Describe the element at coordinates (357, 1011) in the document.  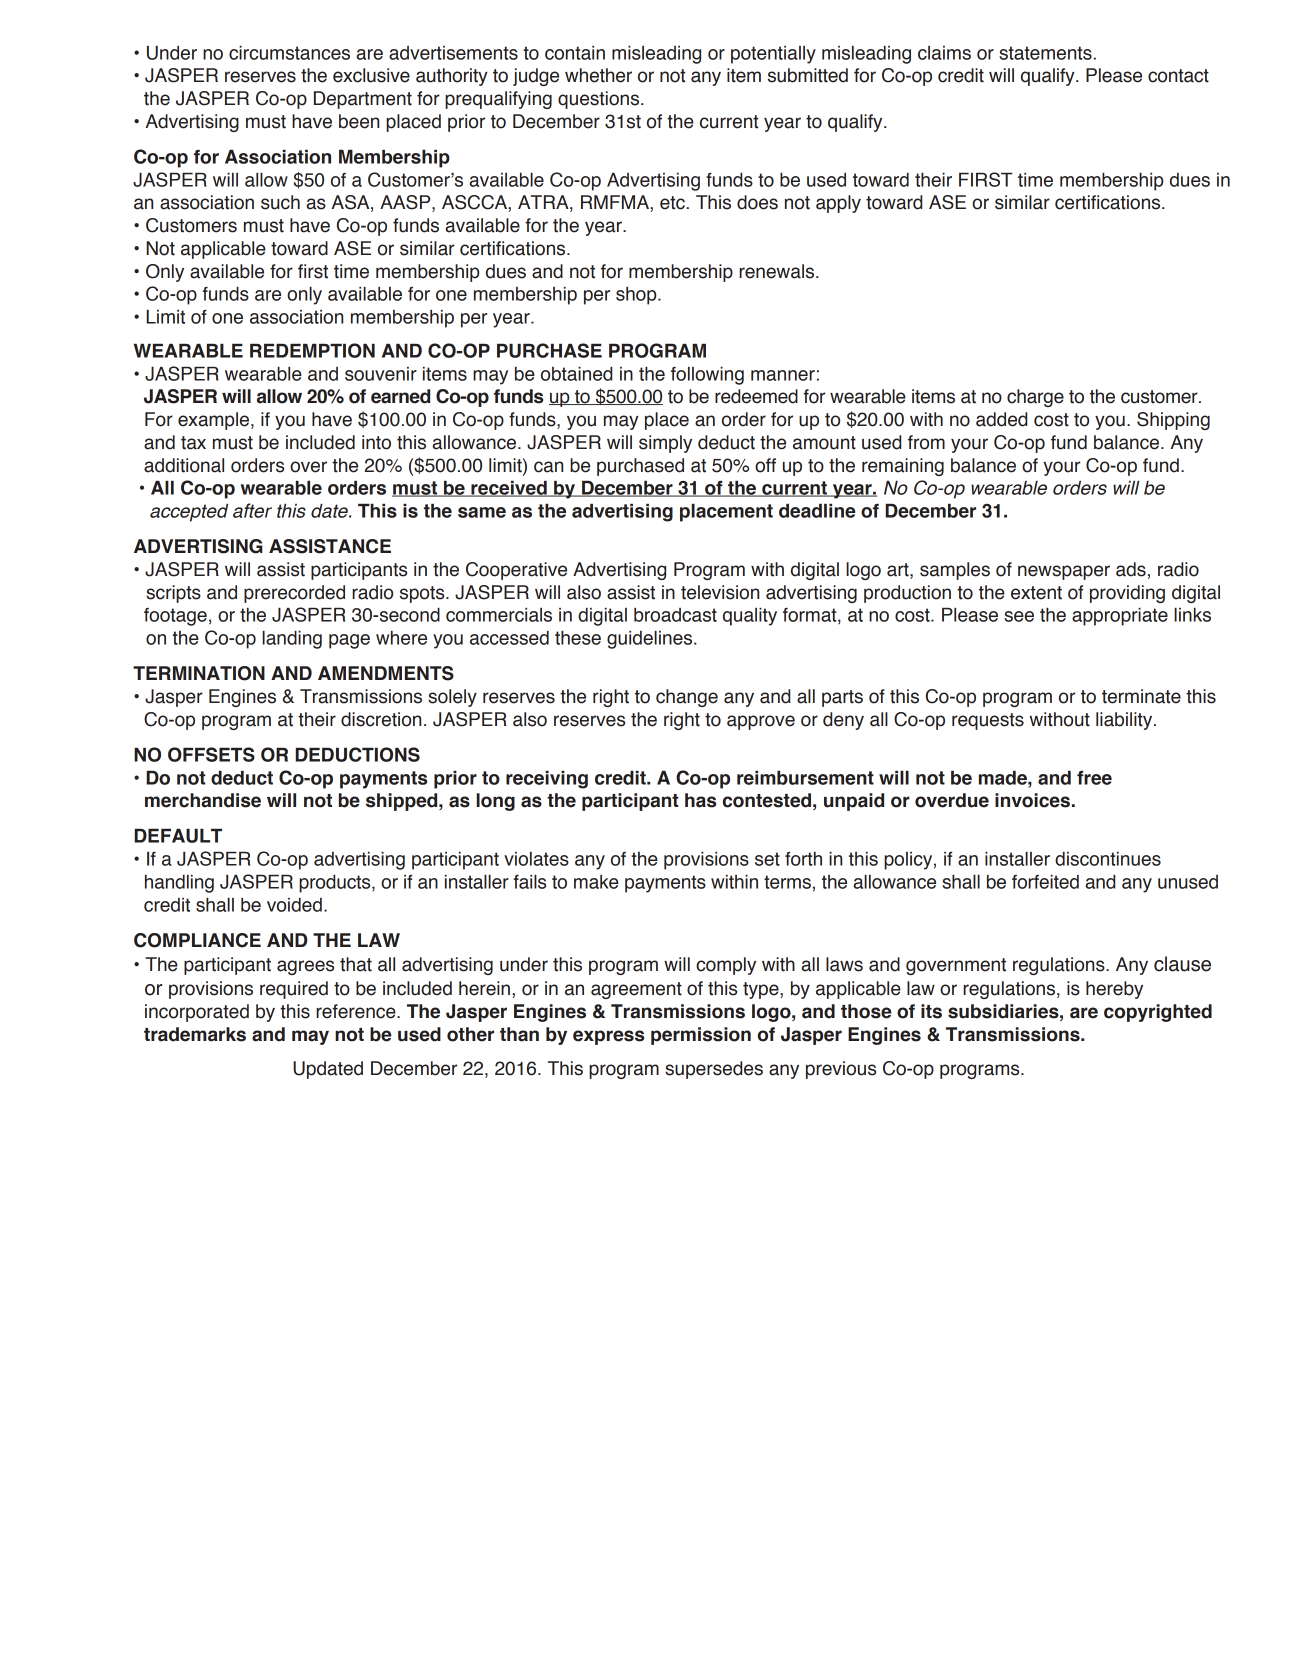
I see `reference` at that location.
